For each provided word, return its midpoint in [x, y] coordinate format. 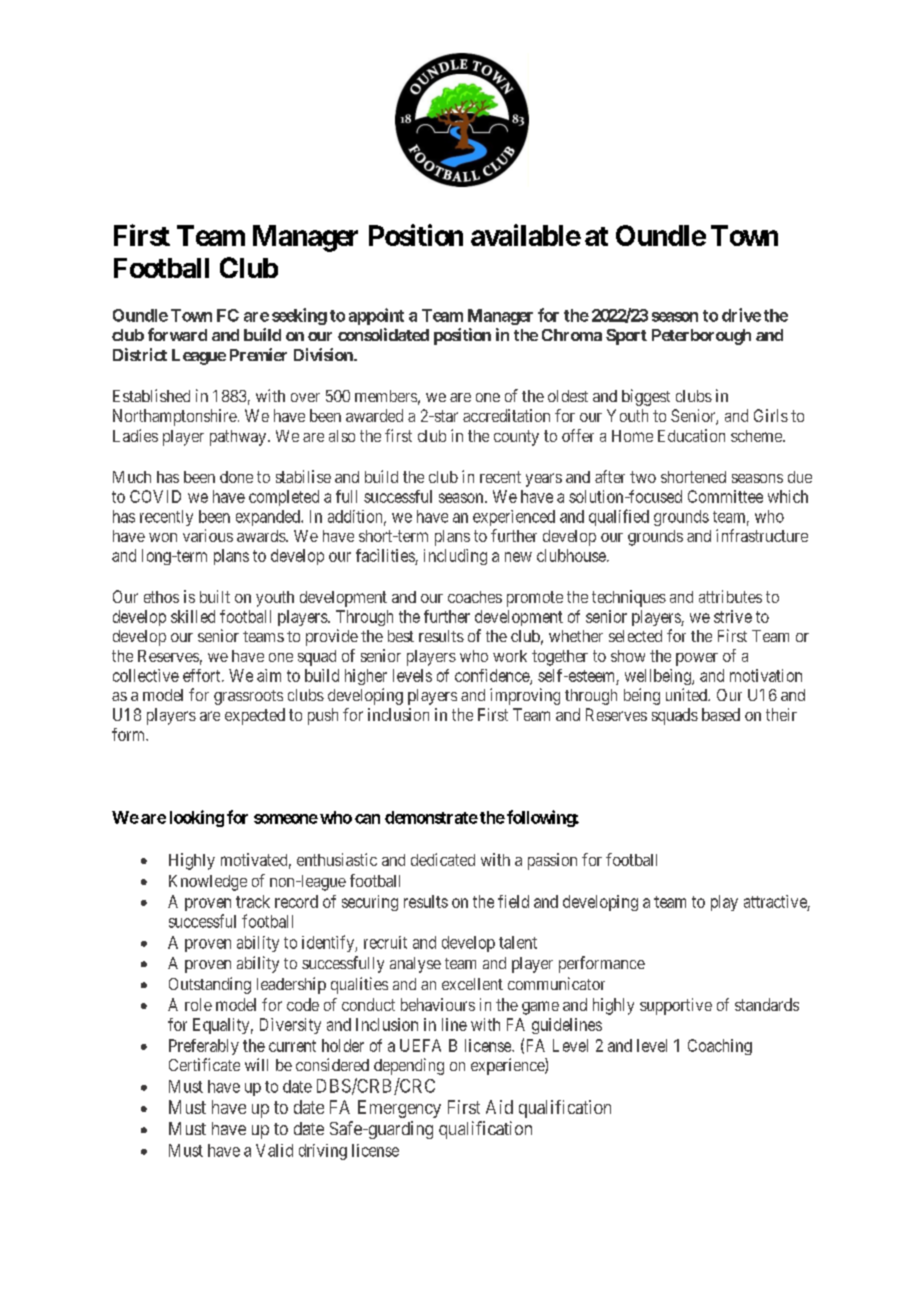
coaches [475, 597]
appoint [376, 316]
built [215, 596]
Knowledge [208, 883]
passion [552, 861]
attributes [730, 596]
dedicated [443, 859]
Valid [274, 1150]
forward [177, 334]
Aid [499, 1107]
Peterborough [701, 337]
